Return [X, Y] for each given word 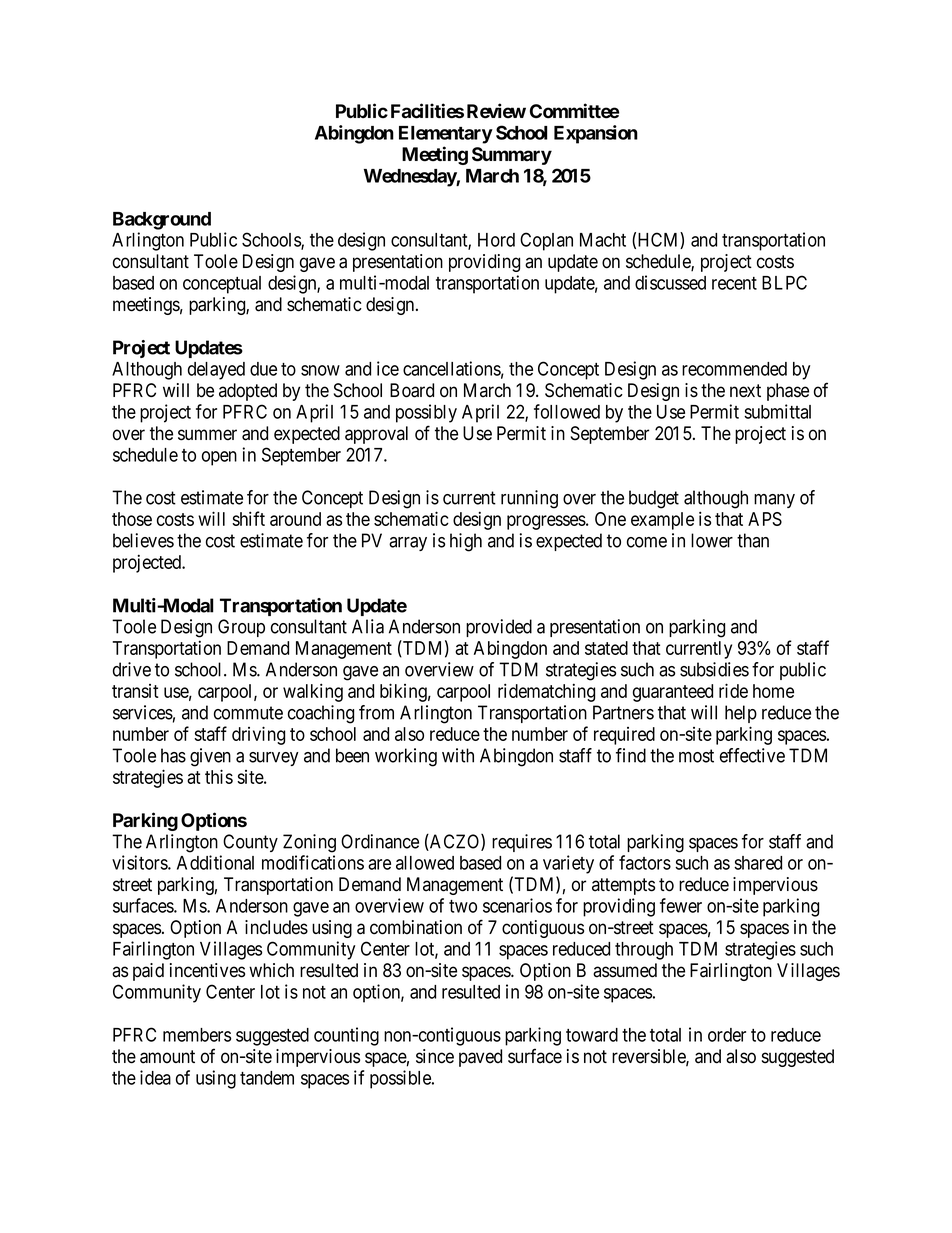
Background [162, 221]
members [197, 1035]
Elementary [446, 135]
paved [480, 1058]
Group [241, 628]
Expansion [596, 134]
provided [499, 628]
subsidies [714, 669]
